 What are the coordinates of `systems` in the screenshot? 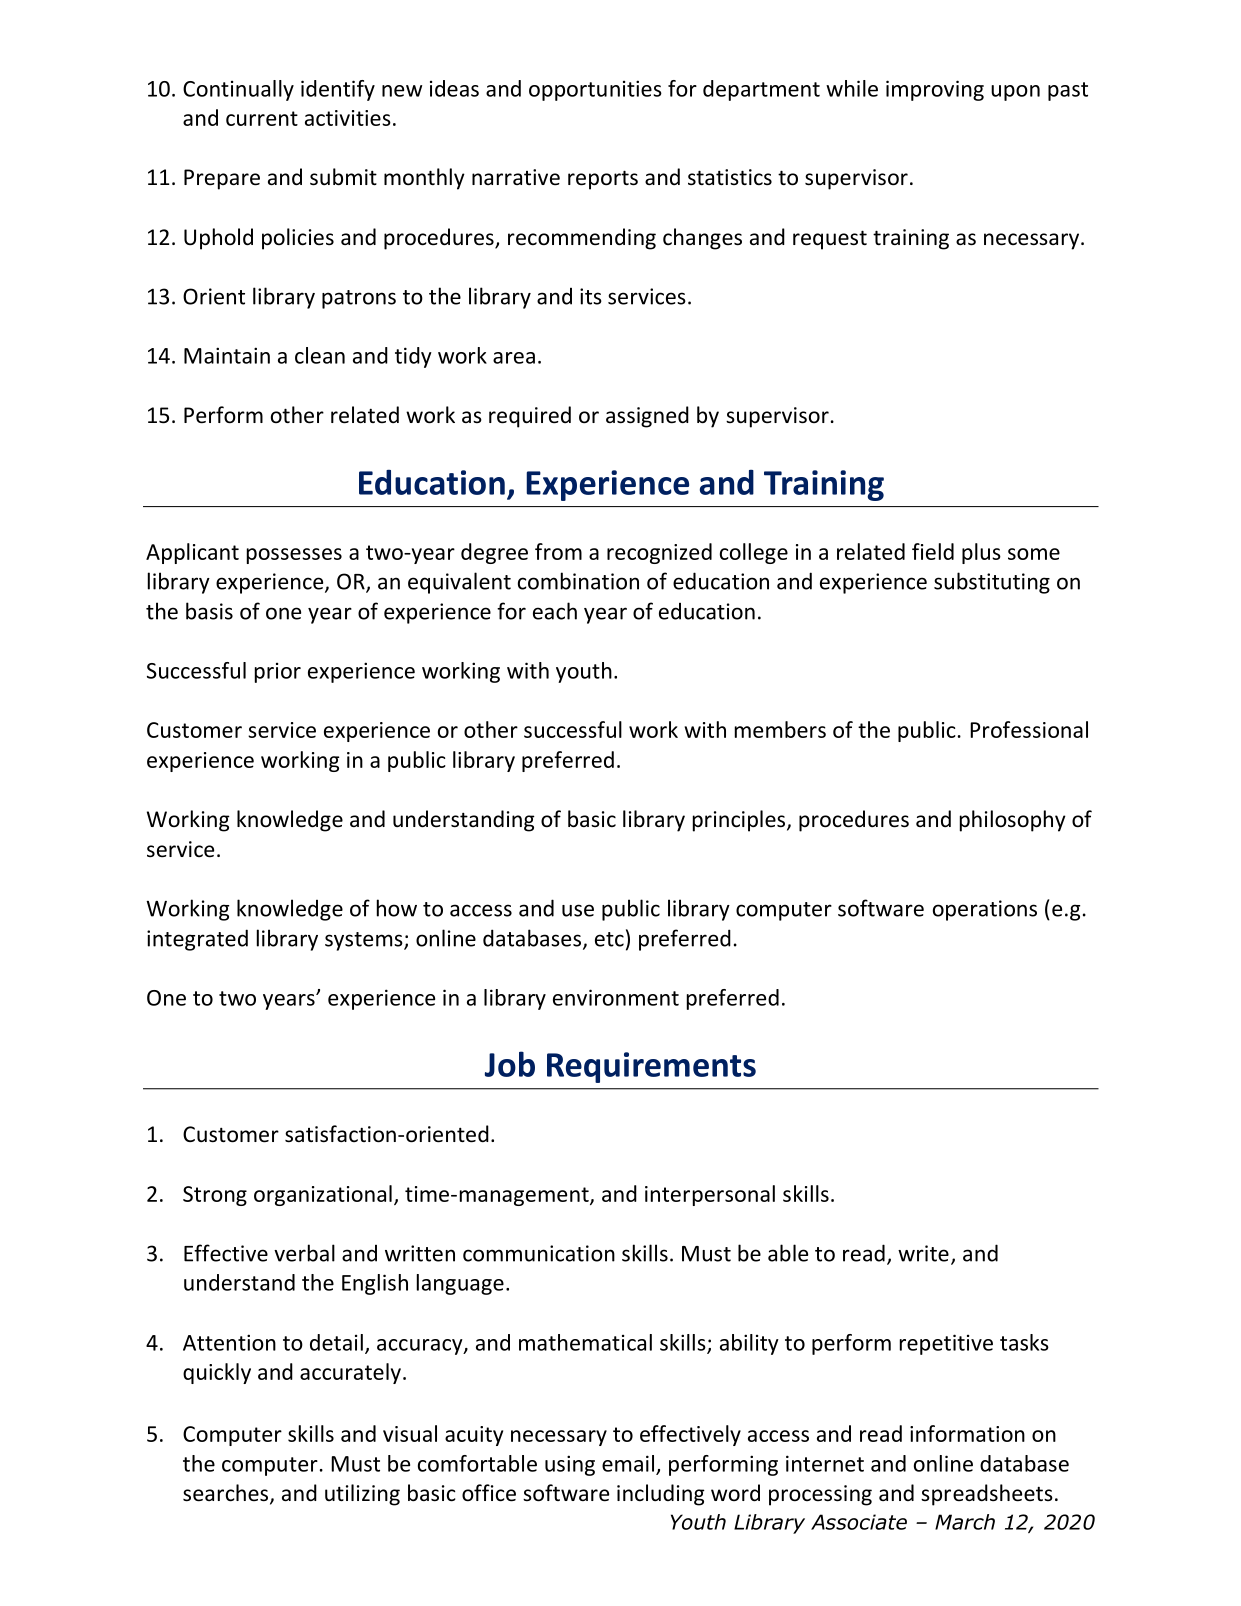 It's located at (365, 941).
